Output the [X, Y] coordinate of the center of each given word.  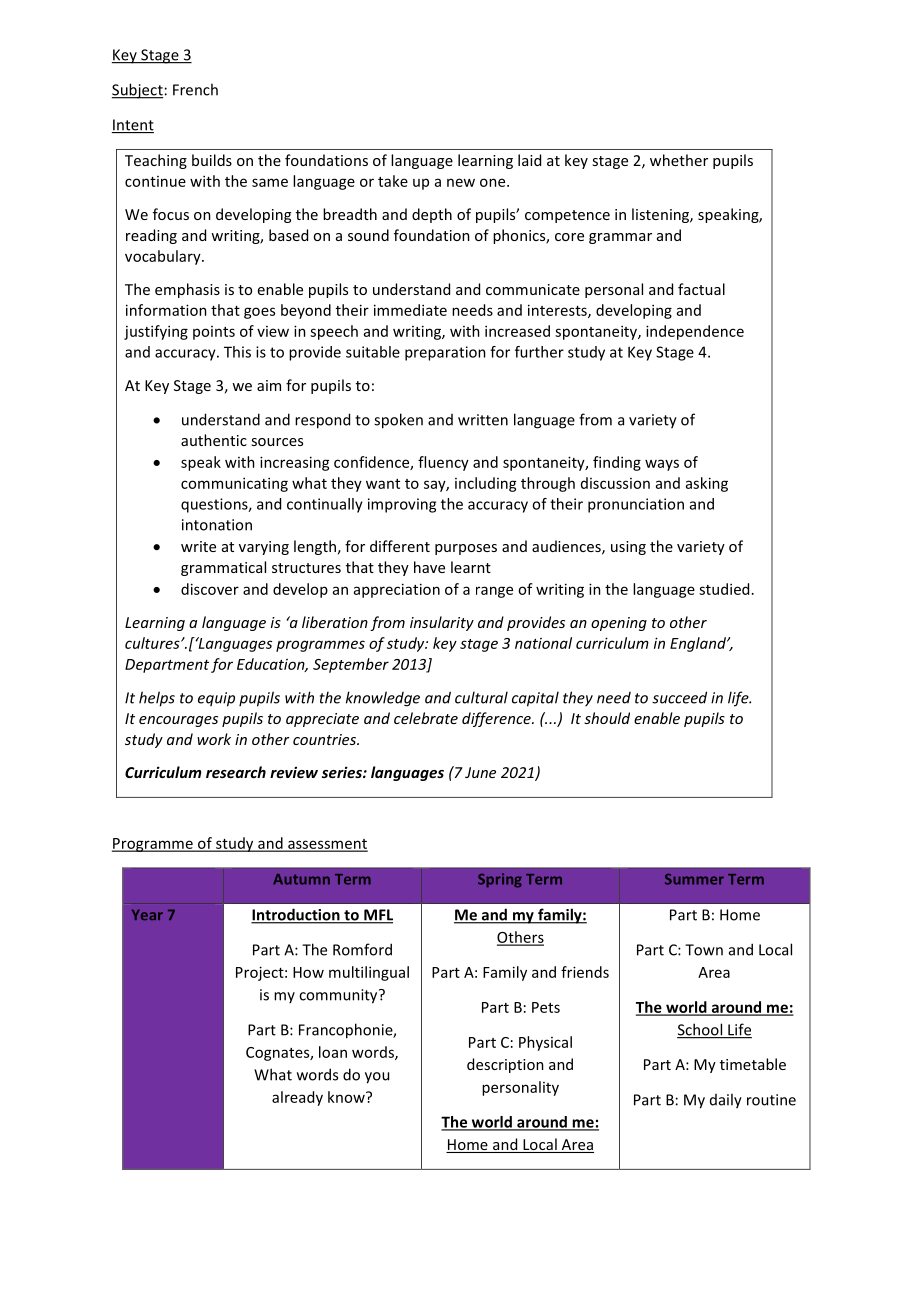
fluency [443, 463]
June [480, 772]
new [461, 182]
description [505, 1065]
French [195, 89]
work [214, 739]
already [297, 1098]
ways [662, 465]
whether [679, 160]
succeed [679, 697]
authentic [214, 440]
